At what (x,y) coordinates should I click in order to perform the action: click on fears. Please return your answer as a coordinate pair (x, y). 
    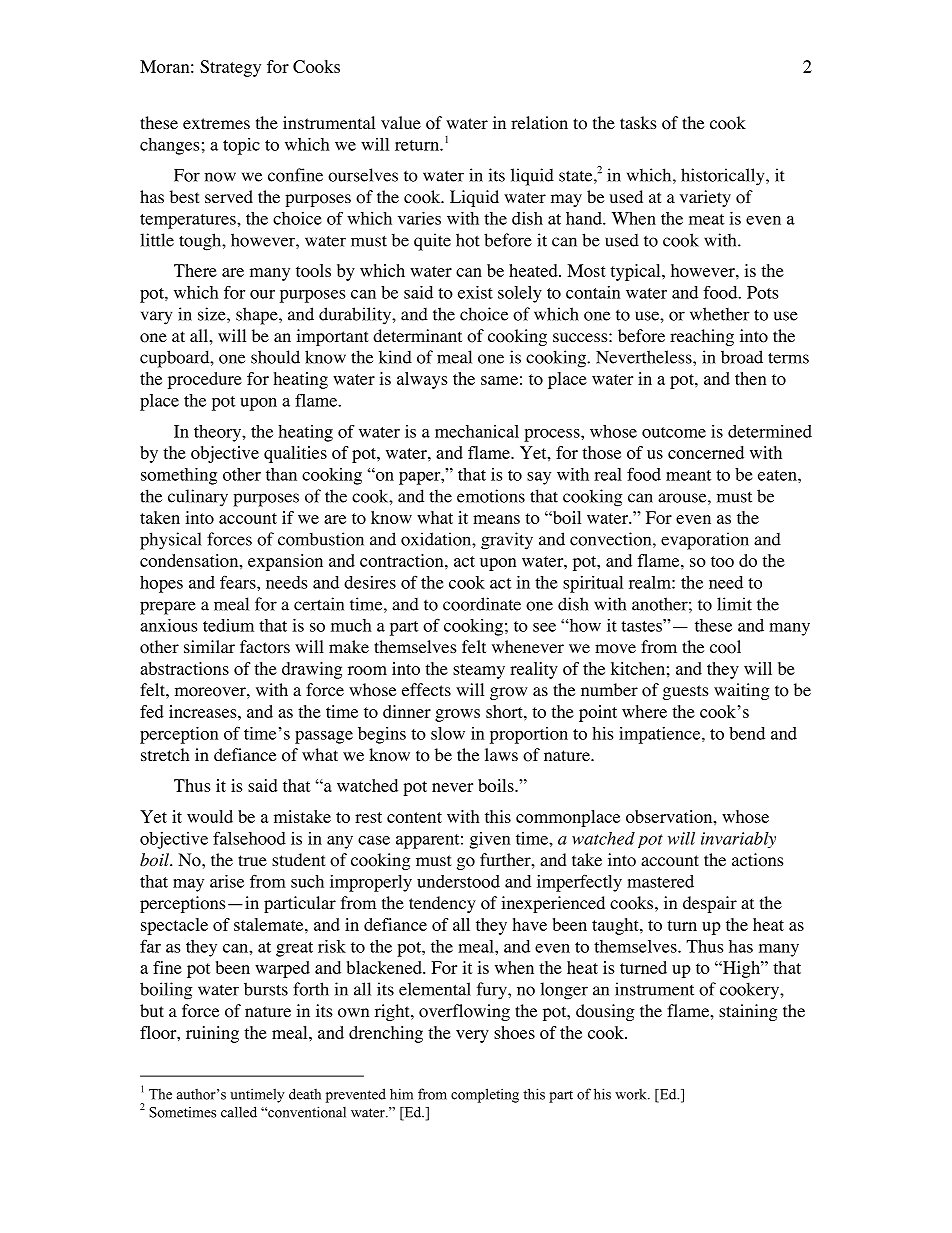
    Looking at the image, I should click on (239, 582).
